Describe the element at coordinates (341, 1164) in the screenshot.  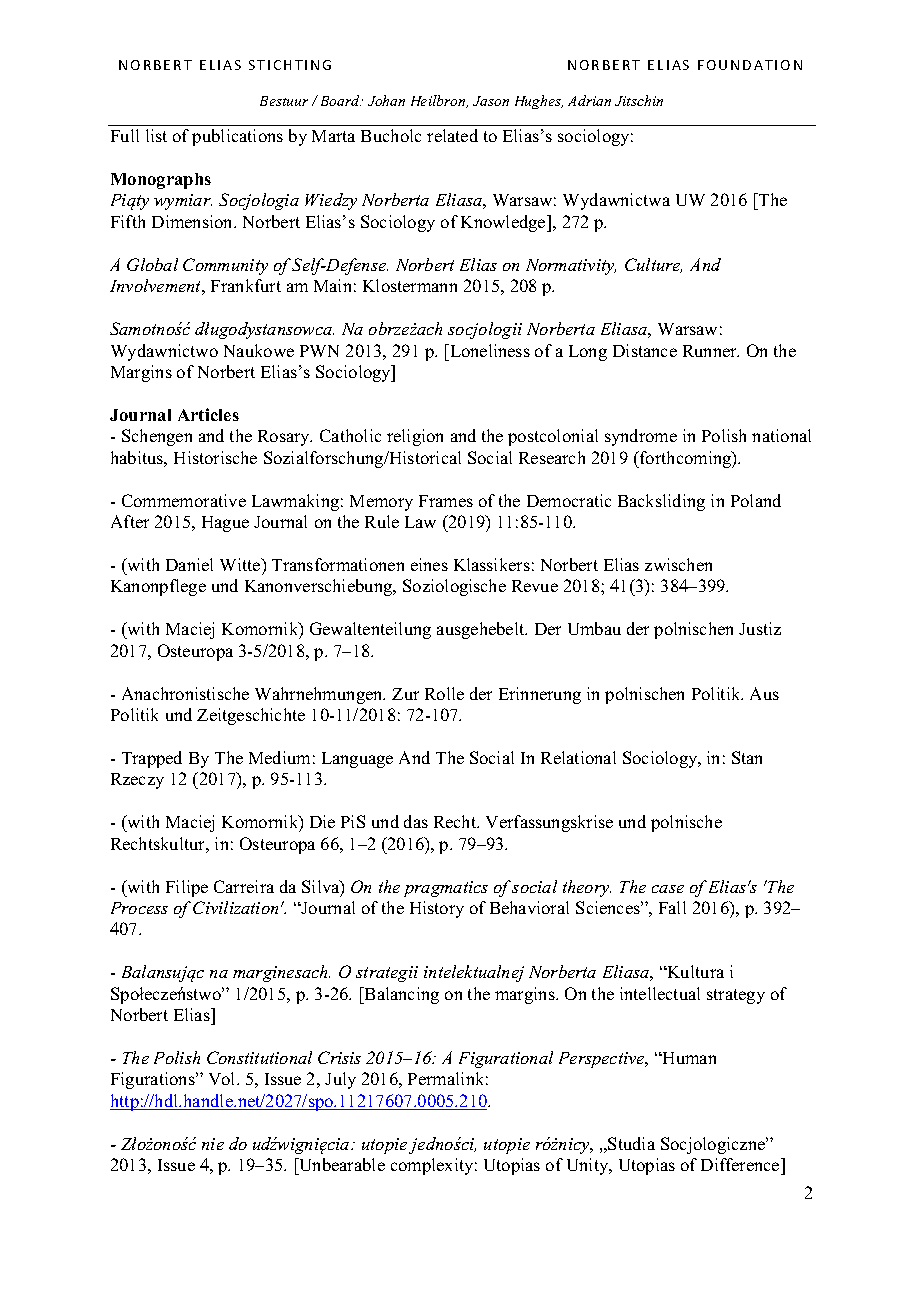
I see `Unbearable` at that location.
